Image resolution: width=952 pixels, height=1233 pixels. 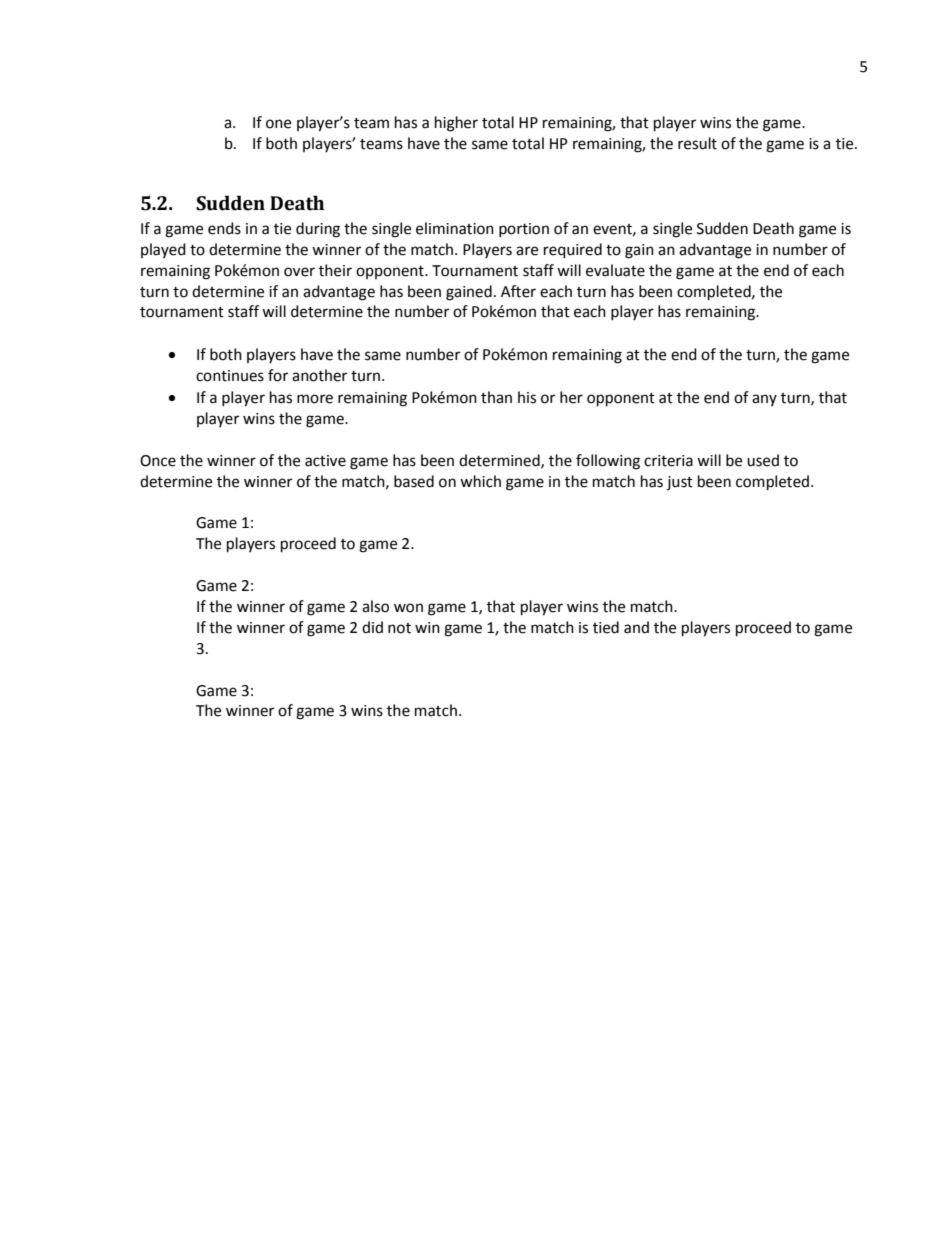 I want to click on which, so click(x=480, y=481).
